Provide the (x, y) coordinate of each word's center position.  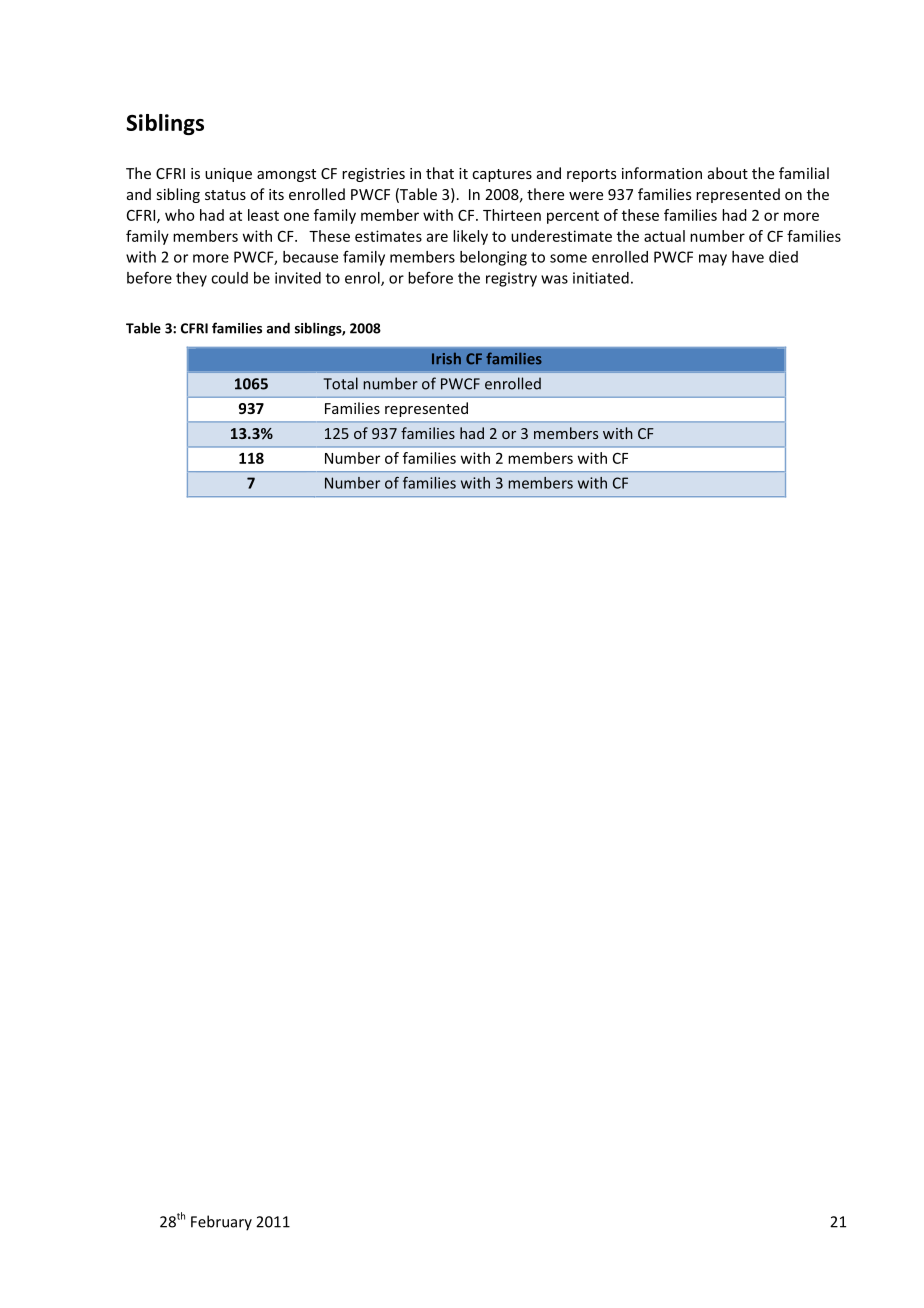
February (221, 1223)
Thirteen (512, 215)
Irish (446, 358)
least (263, 215)
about (728, 173)
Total (341, 383)
